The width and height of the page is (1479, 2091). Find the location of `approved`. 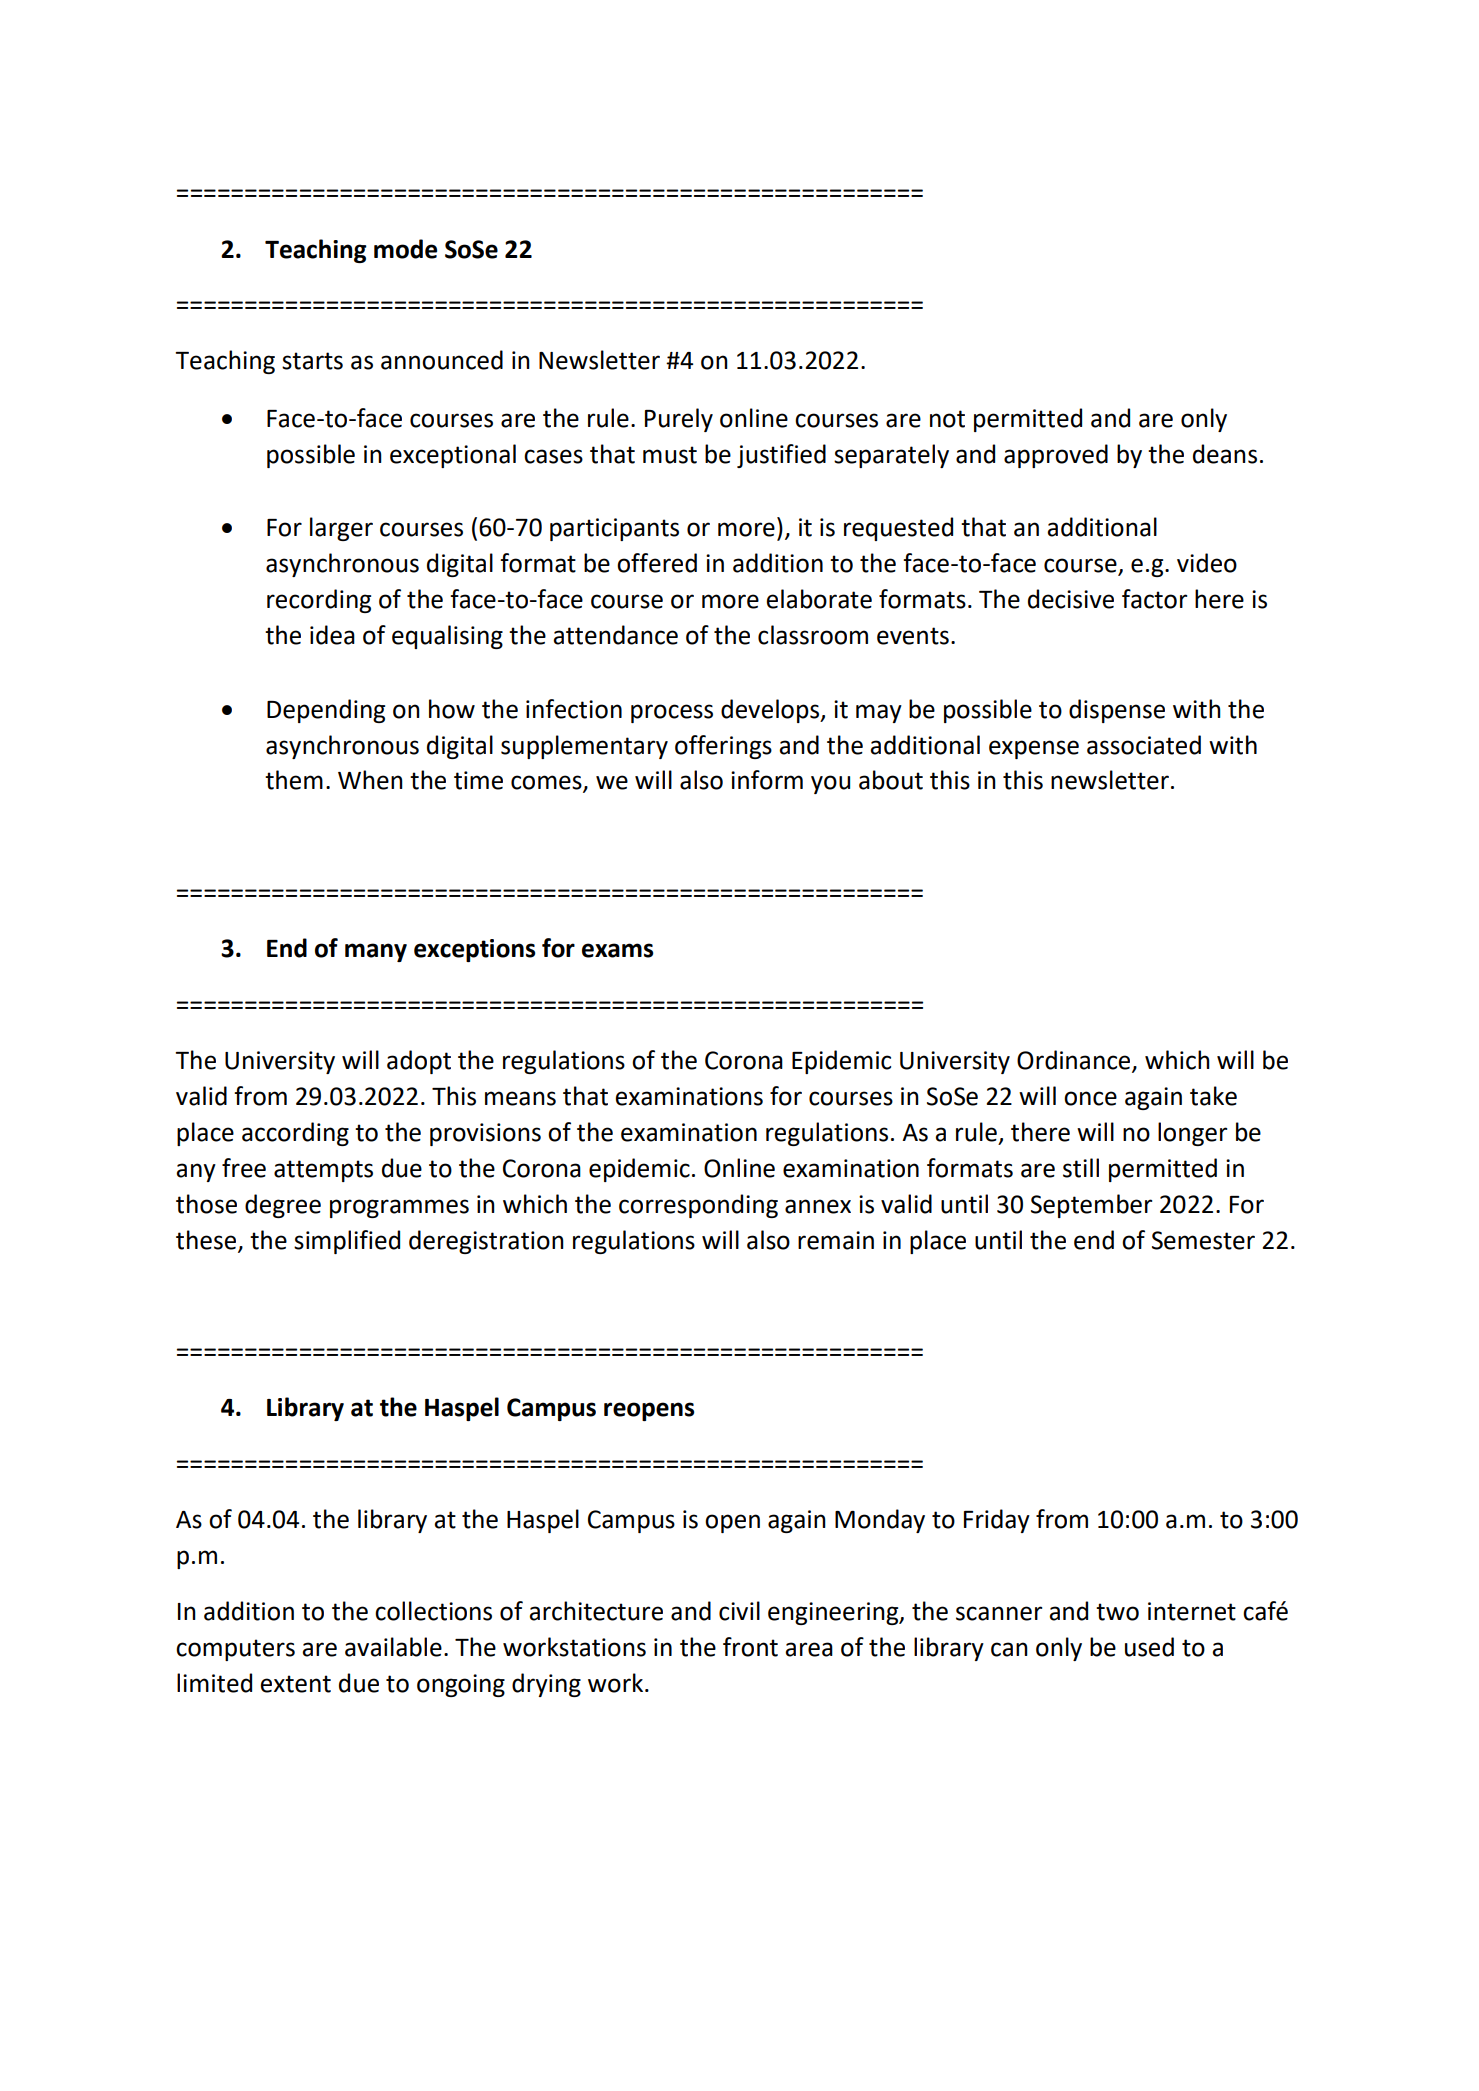

approved is located at coordinates (1056, 456).
